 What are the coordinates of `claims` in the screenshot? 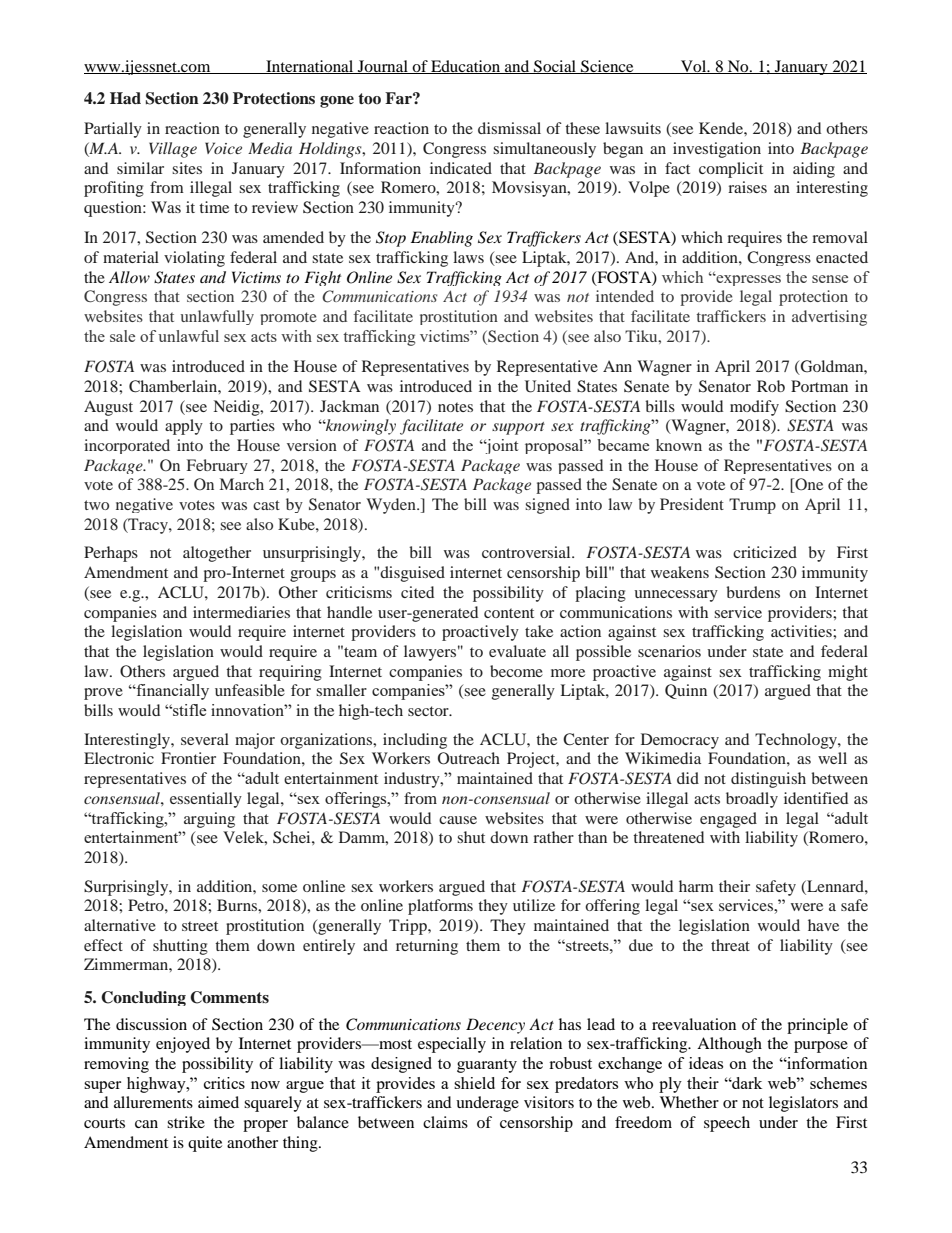 It's located at (445, 1122).
